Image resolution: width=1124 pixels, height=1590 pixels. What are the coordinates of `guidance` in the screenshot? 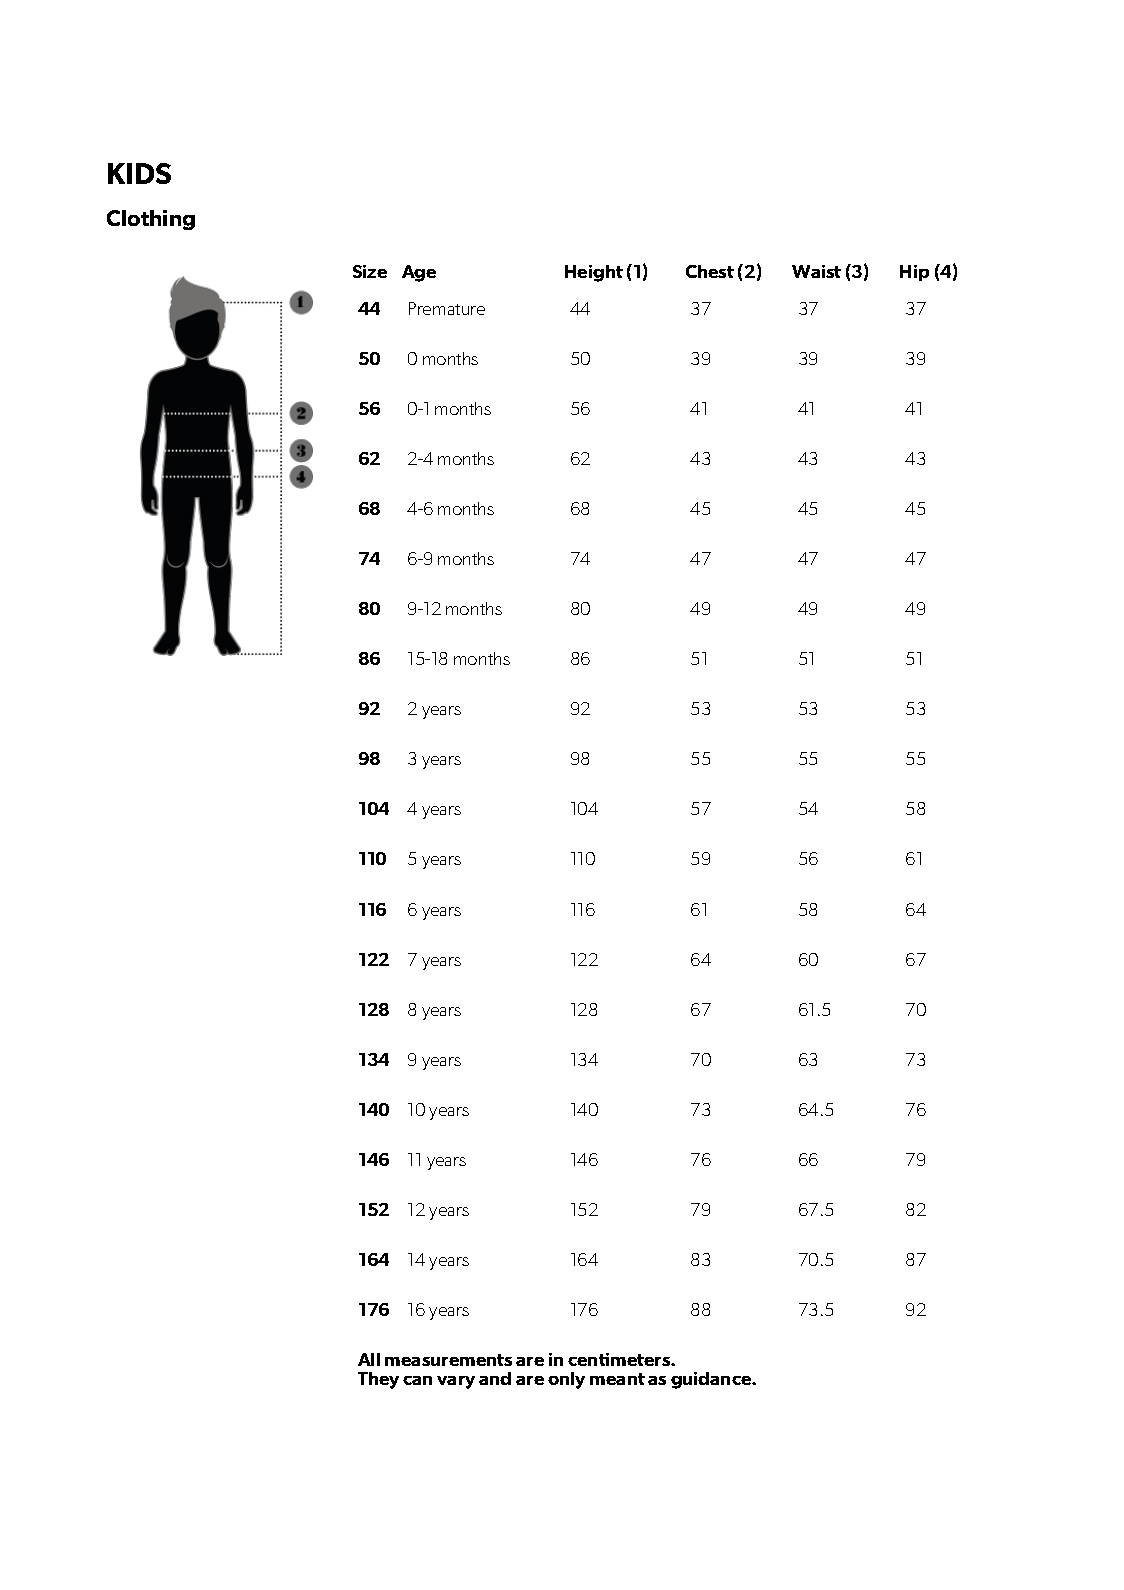 It's located at (712, 1380).
